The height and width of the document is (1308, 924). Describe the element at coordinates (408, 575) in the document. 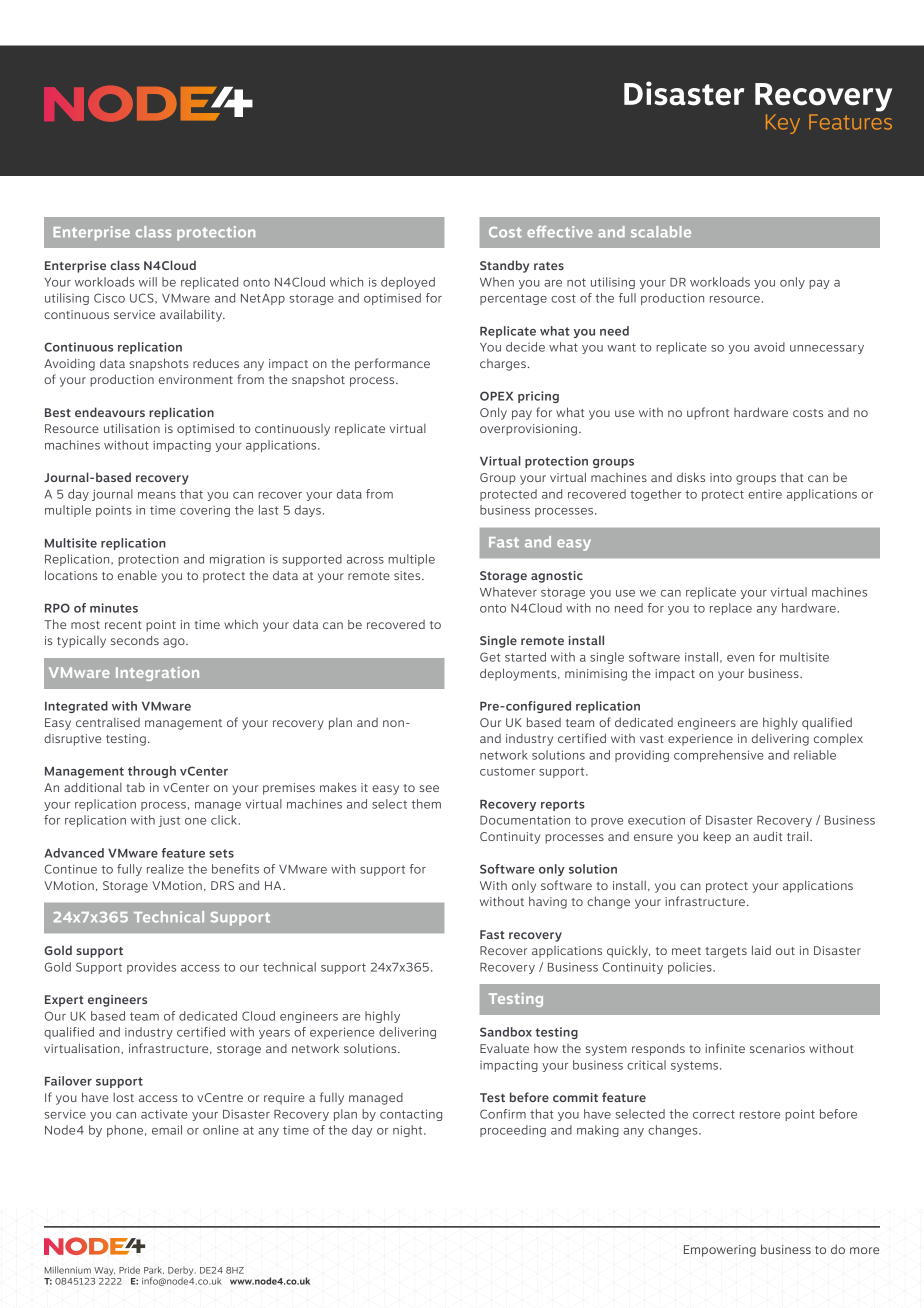

I see `sites` at that location.
